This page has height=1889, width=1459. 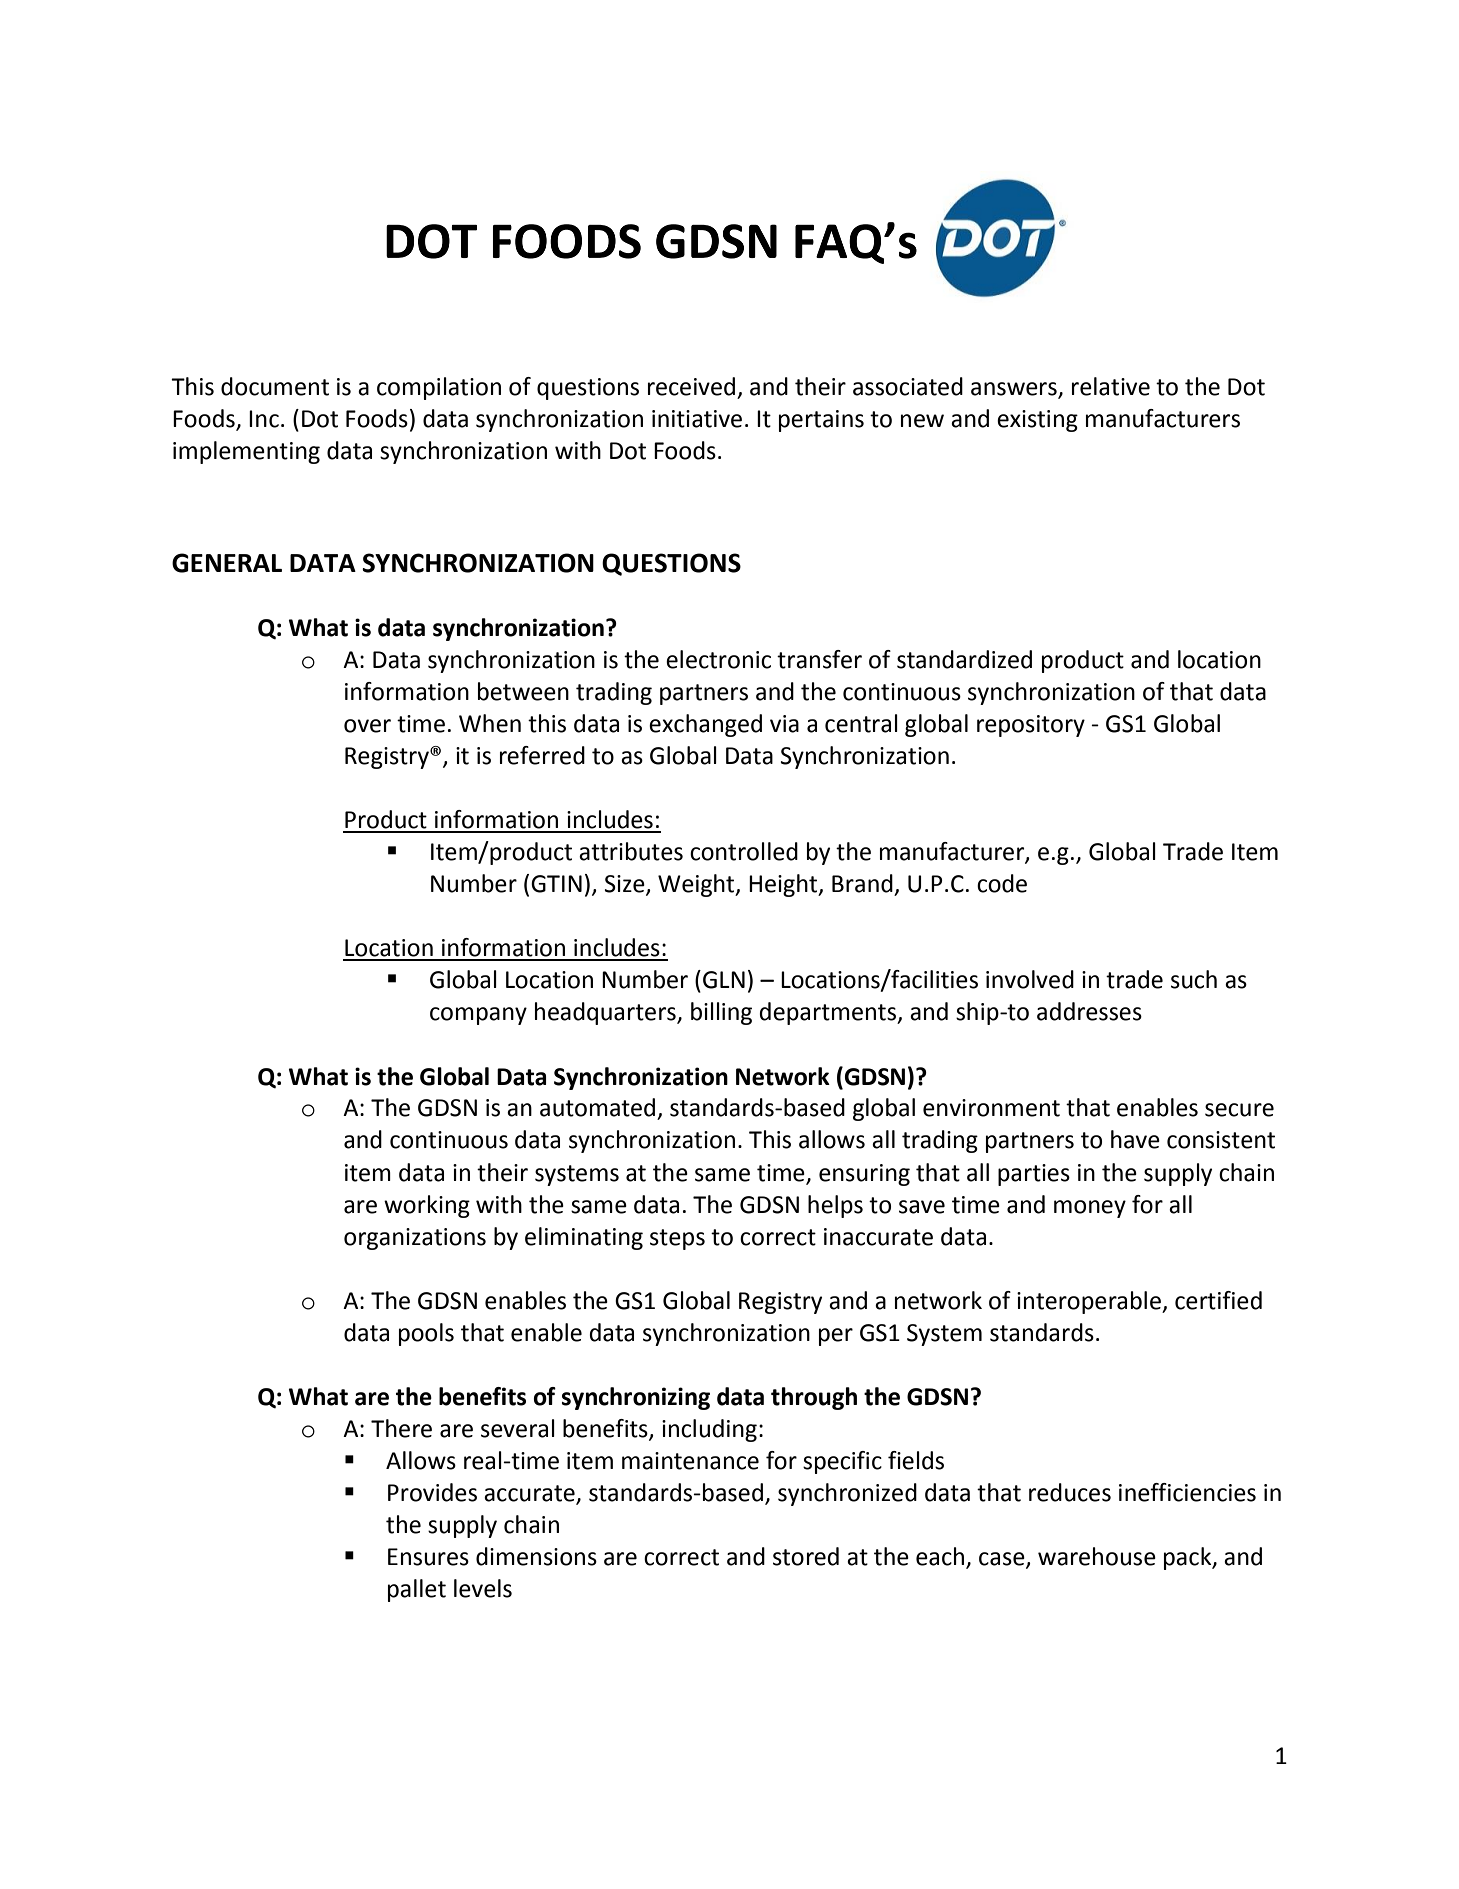 What do you see at coordinates (275, 386) in the page?
I see `document` at bounding box center [275, 386].
